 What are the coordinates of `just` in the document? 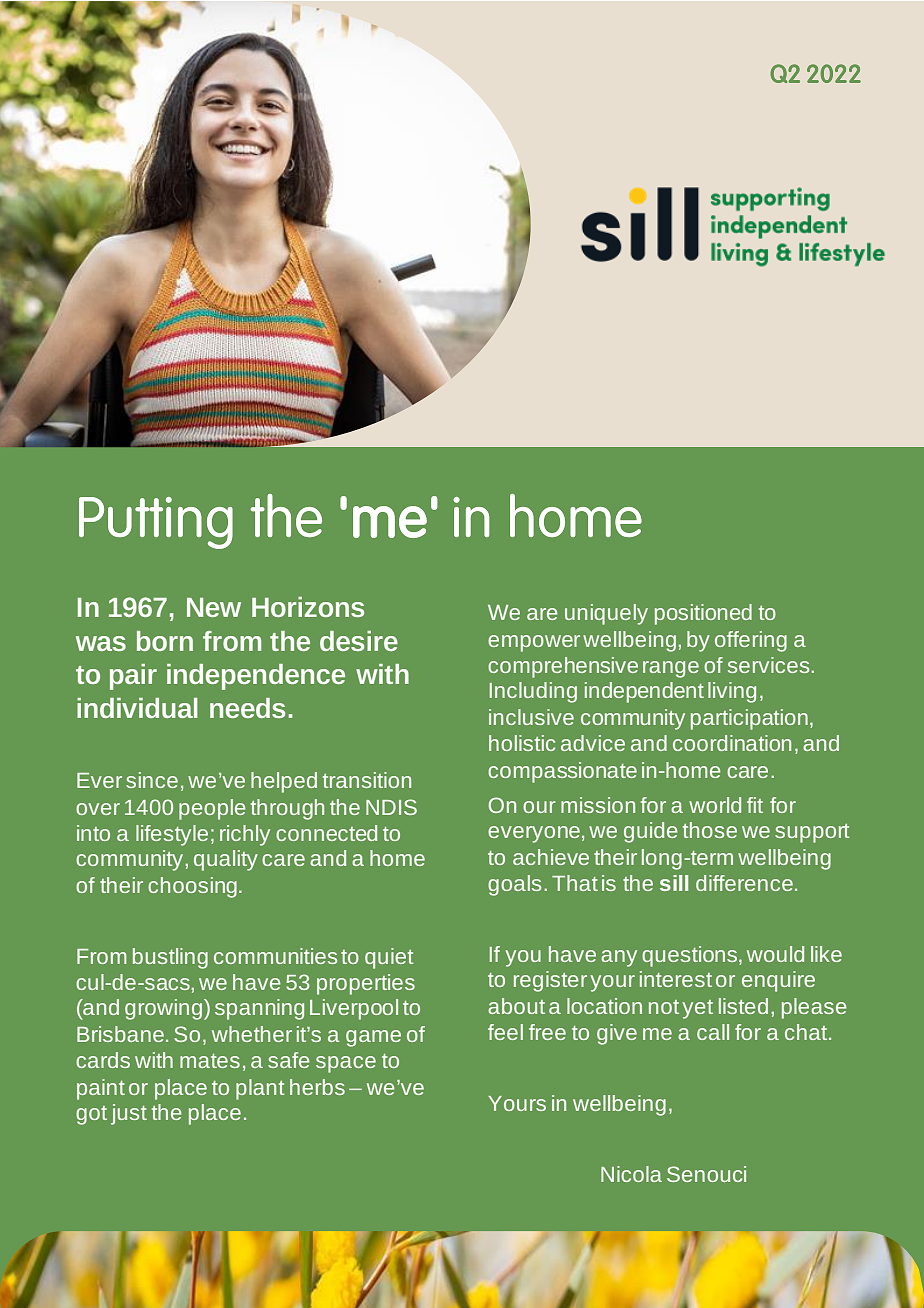 It's located at (129, 1114).
